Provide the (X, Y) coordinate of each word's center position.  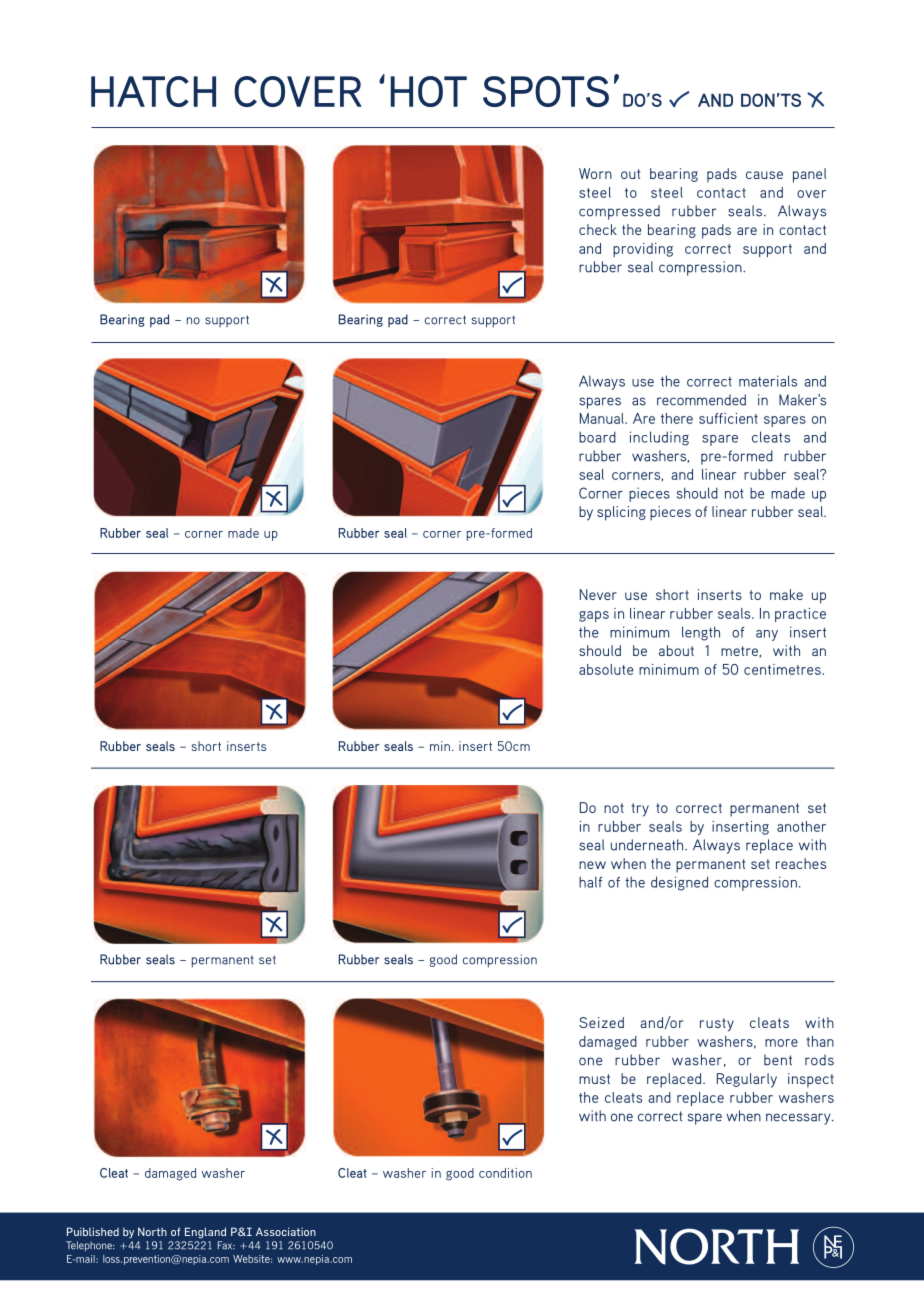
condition (505, 1173)
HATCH (153, 91)
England (205, 1233)
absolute (606, 669)
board (597, 437)
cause (764, 175)
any (767, 635)
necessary (799, 1119)
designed (679, 883)
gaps (594, 616)
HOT (429, 91)
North (152, 1231)
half (590, 882)
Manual (603, 418)
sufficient (728, 418)
